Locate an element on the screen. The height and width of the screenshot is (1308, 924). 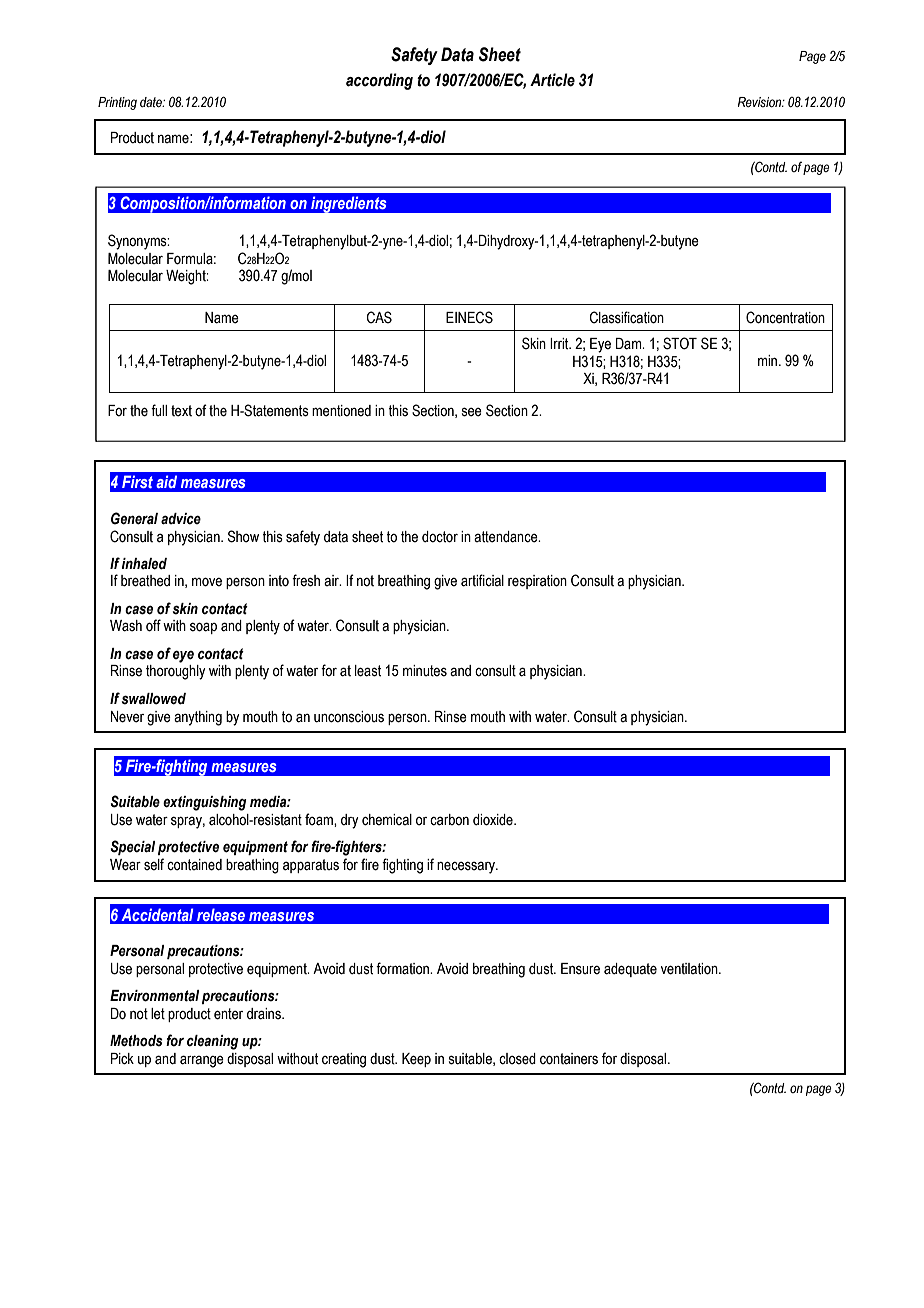
necessary is located at coordinates (467, 867).
